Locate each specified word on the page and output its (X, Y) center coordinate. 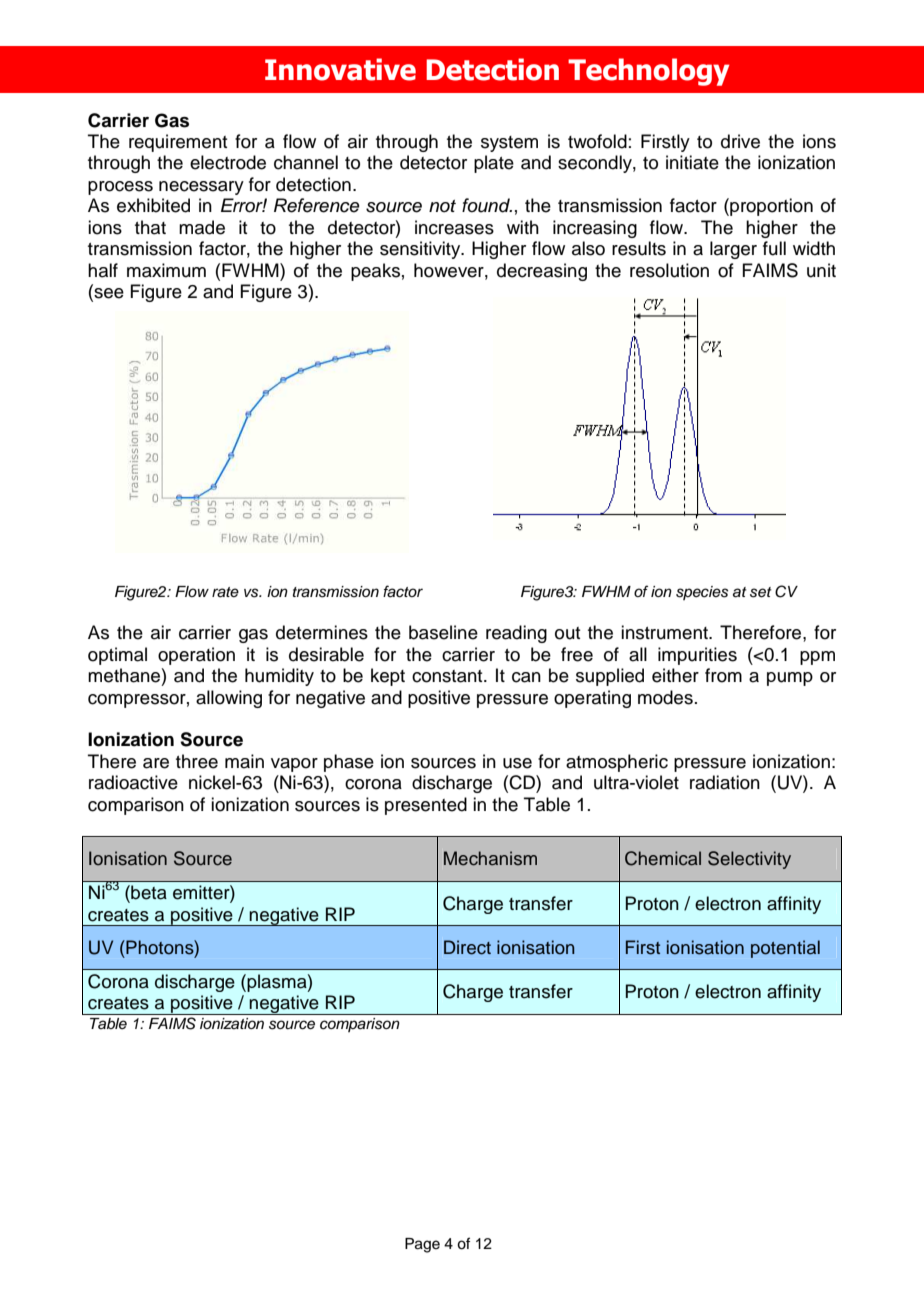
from (723, 675)
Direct (467, 947)
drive (740, 141)
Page (422, 1245)
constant (448, 676)
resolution (669, 270)
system (509, 144)
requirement (178, 143)
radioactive (133, 782)
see (108, 293)
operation (196, 656)
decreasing (542, 272)
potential (785, 949)
